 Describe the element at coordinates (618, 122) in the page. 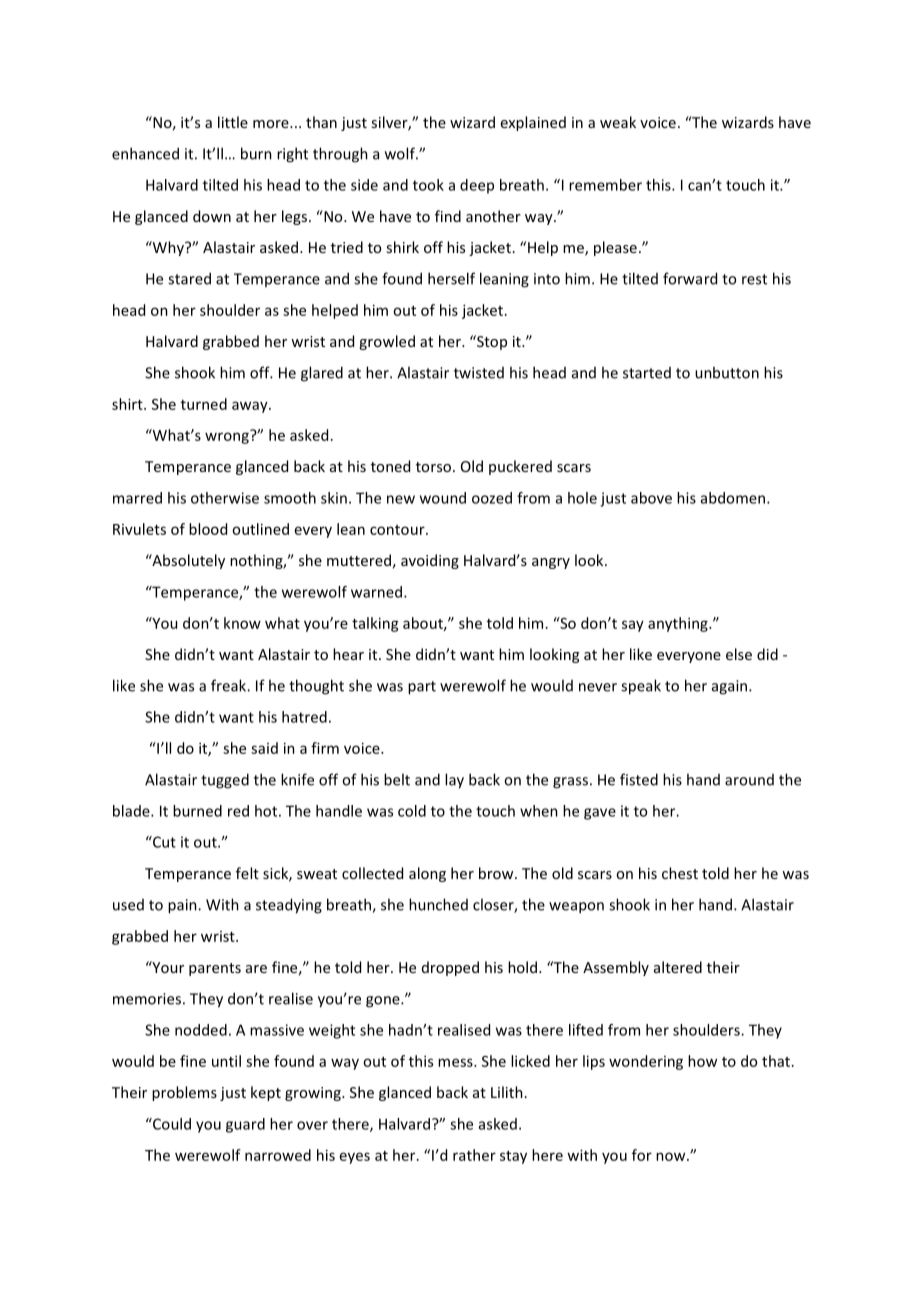

I see `weak` at that location.
